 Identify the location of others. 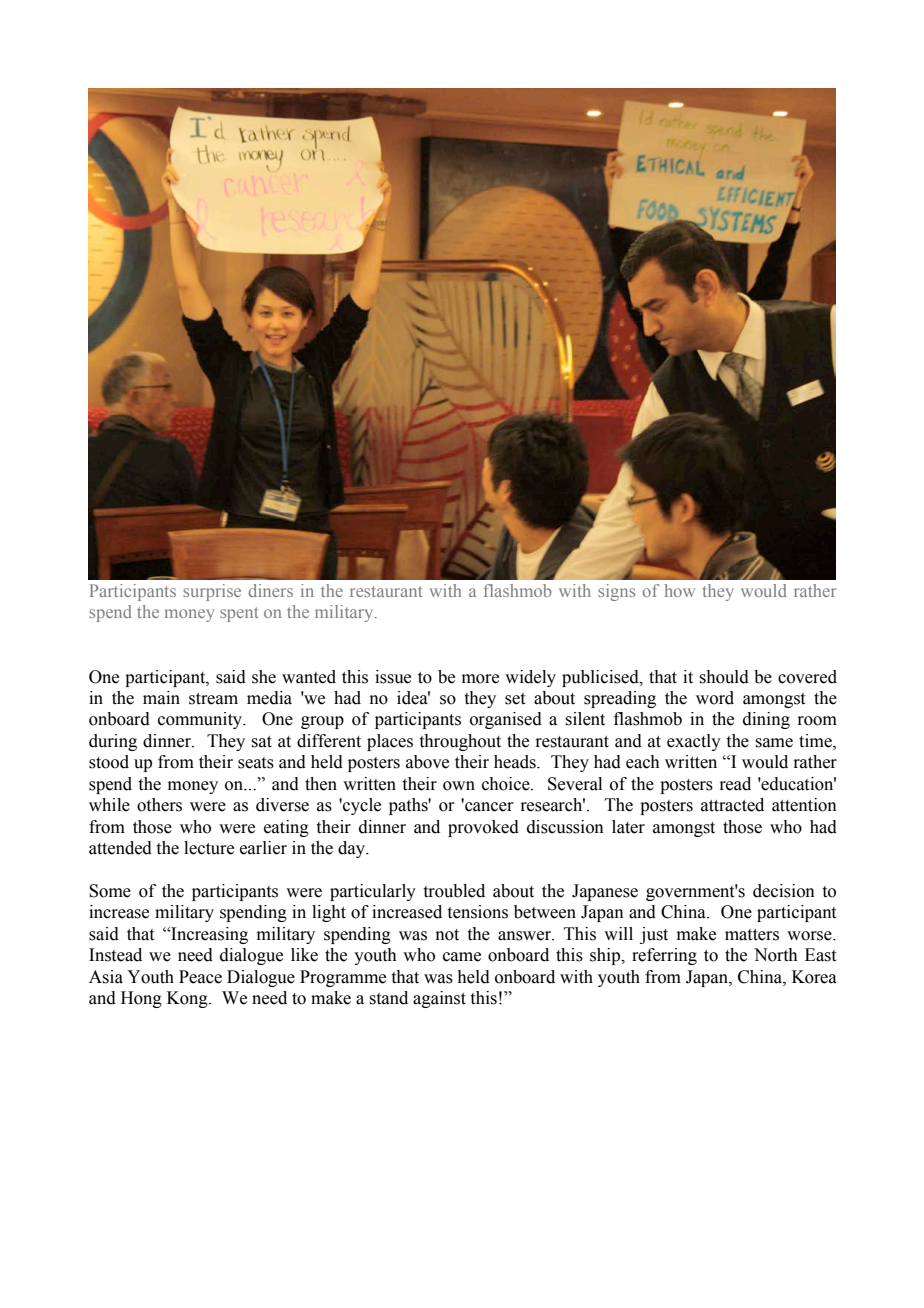
(159, 805).
